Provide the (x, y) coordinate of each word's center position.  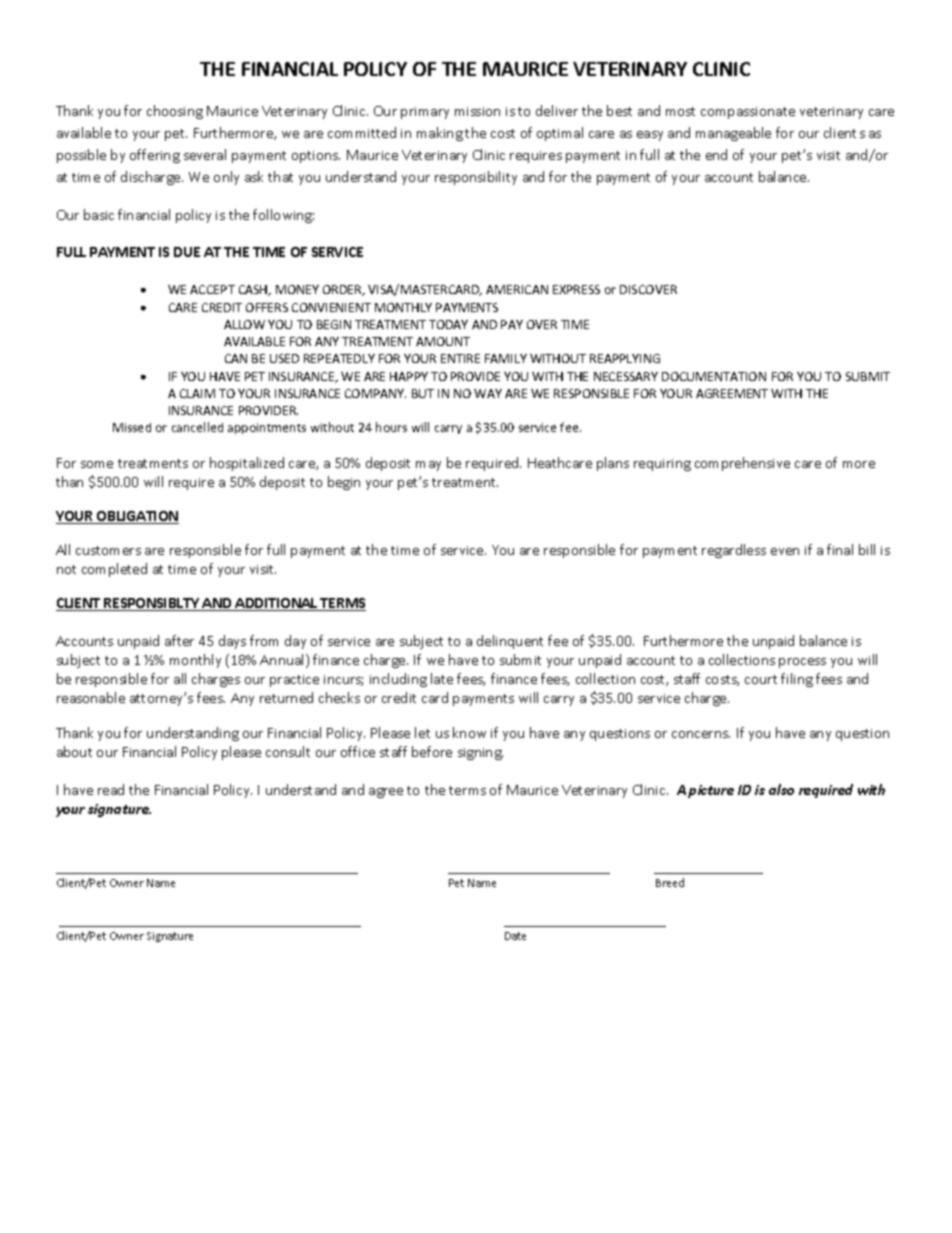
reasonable (91, 697)
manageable (733, 134)
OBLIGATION (137, 517)
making (440, 134)
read (111, 789)
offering (155, 156)
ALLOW (244, 324)
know (469, 732)
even (785, 551)
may (428, 466)
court (761, 679)
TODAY (448, 324)
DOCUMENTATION (714, 376)
